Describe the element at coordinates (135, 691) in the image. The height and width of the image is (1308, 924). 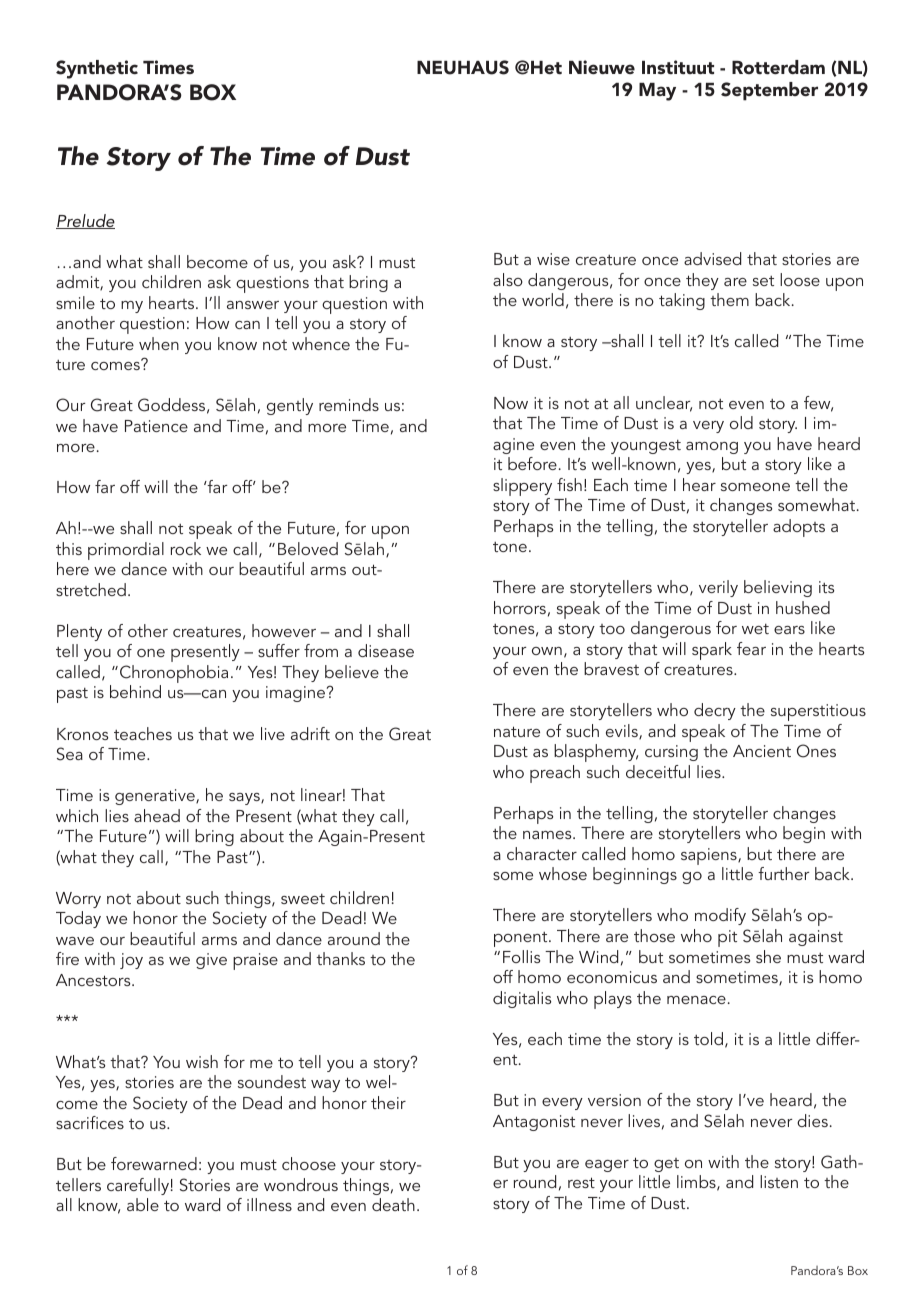
I see `behind` at that location.
